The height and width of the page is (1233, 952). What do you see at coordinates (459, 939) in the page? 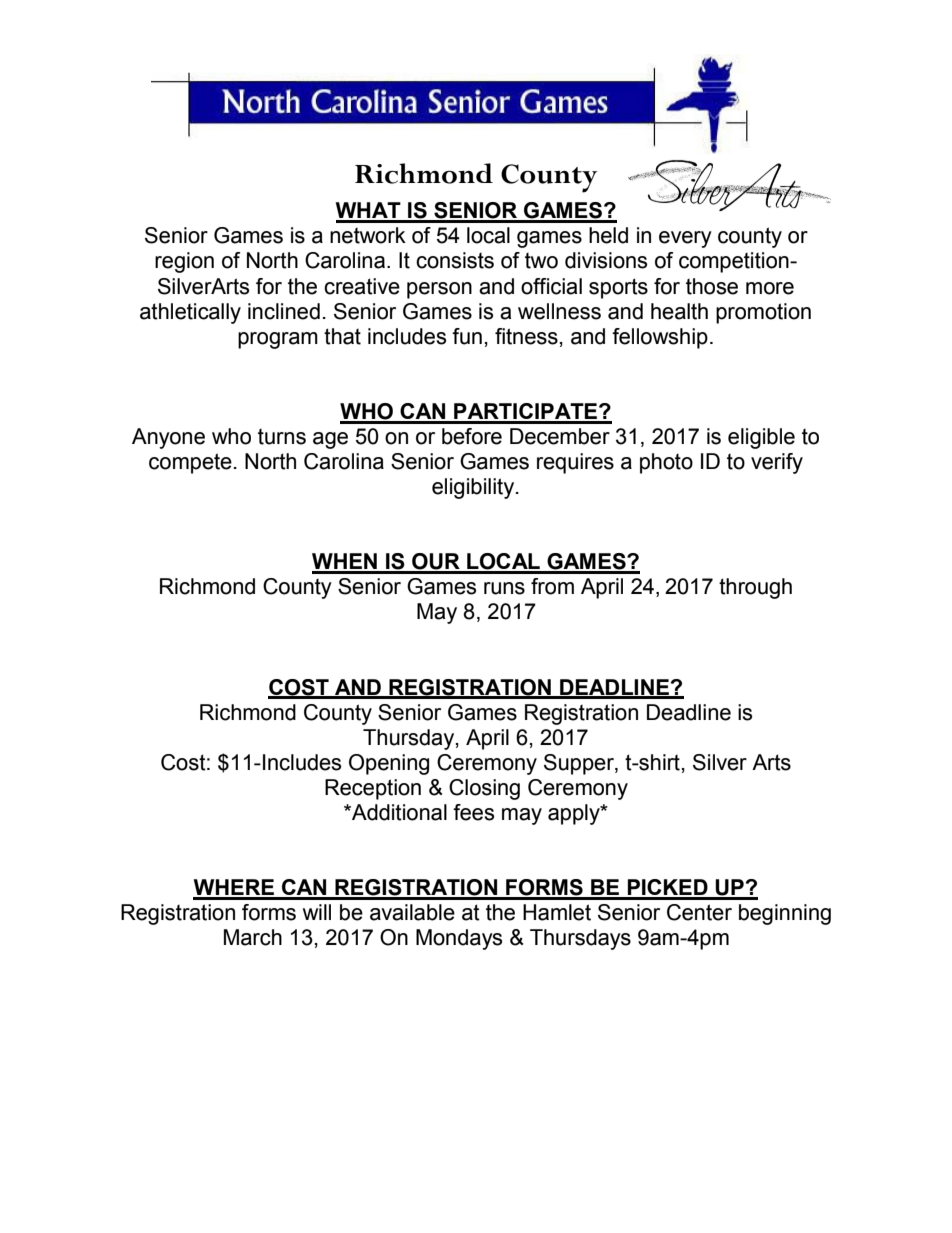
I see `Mondays` at bounding box center [459, 939].
